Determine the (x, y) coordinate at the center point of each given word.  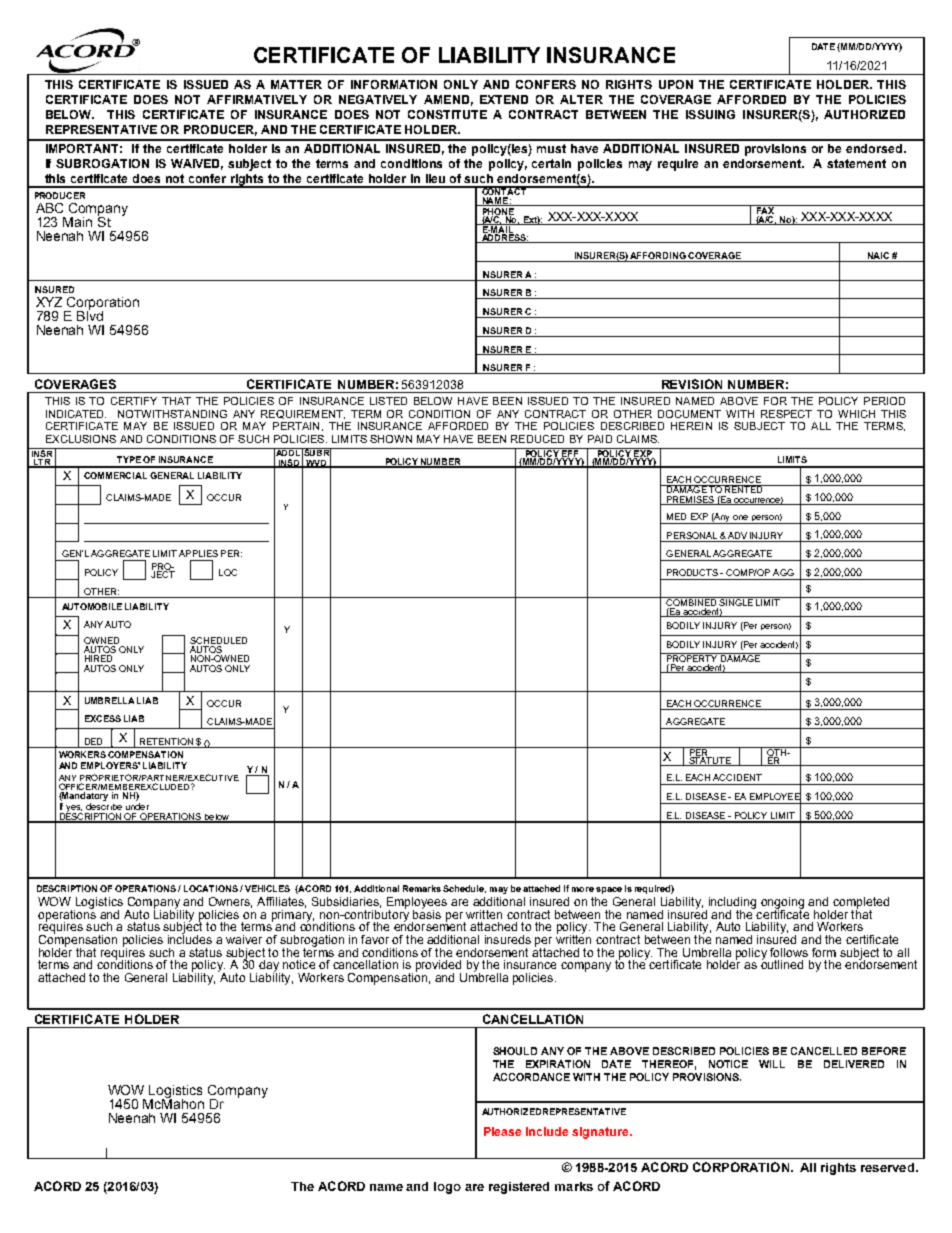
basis (427, 913)
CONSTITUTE (447, 114)
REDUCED (537, 439)
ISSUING (710, 114)
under (137, 806)
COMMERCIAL (115, 475)
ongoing (782, 904)
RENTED (744, 489)
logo (447, 1188)
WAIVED (197, 164)
